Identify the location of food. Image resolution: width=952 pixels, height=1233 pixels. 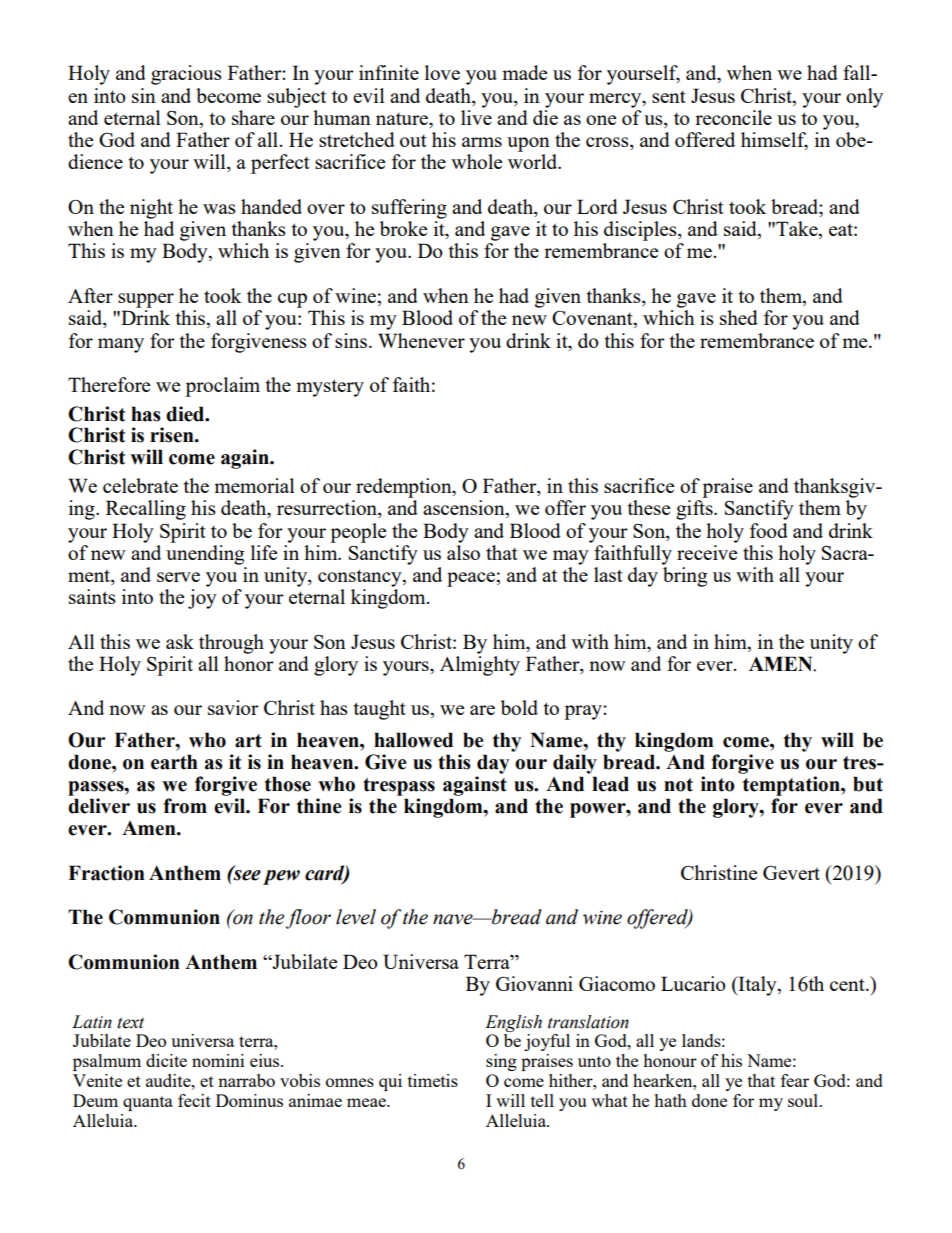
(769, 530).
